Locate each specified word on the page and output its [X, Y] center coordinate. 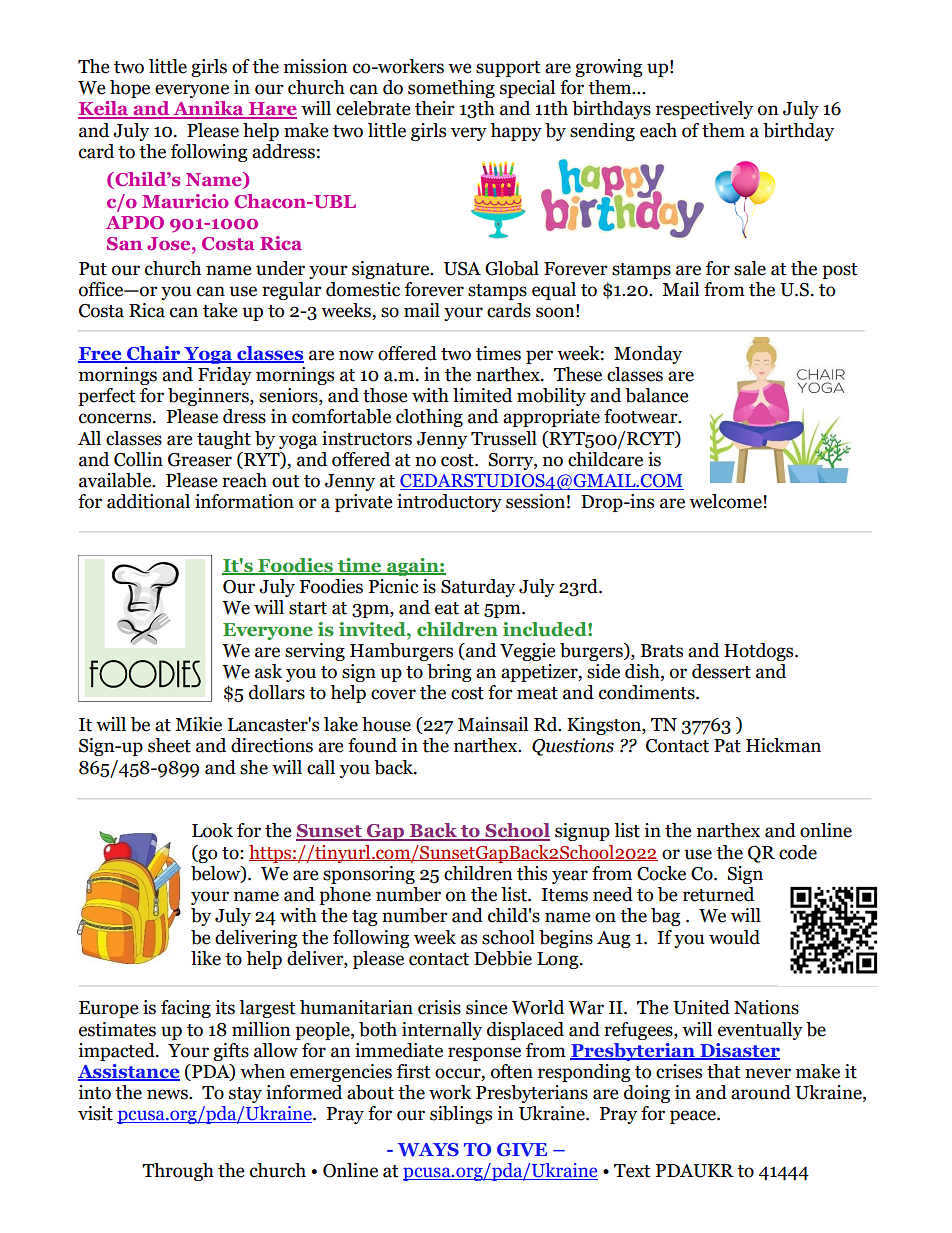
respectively [704, 110]
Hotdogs [760, 652]
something [451, 89]
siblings [461, 1115]
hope [130, 89]
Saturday [478, 588]
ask [268, 671]
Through [178, 1172]
